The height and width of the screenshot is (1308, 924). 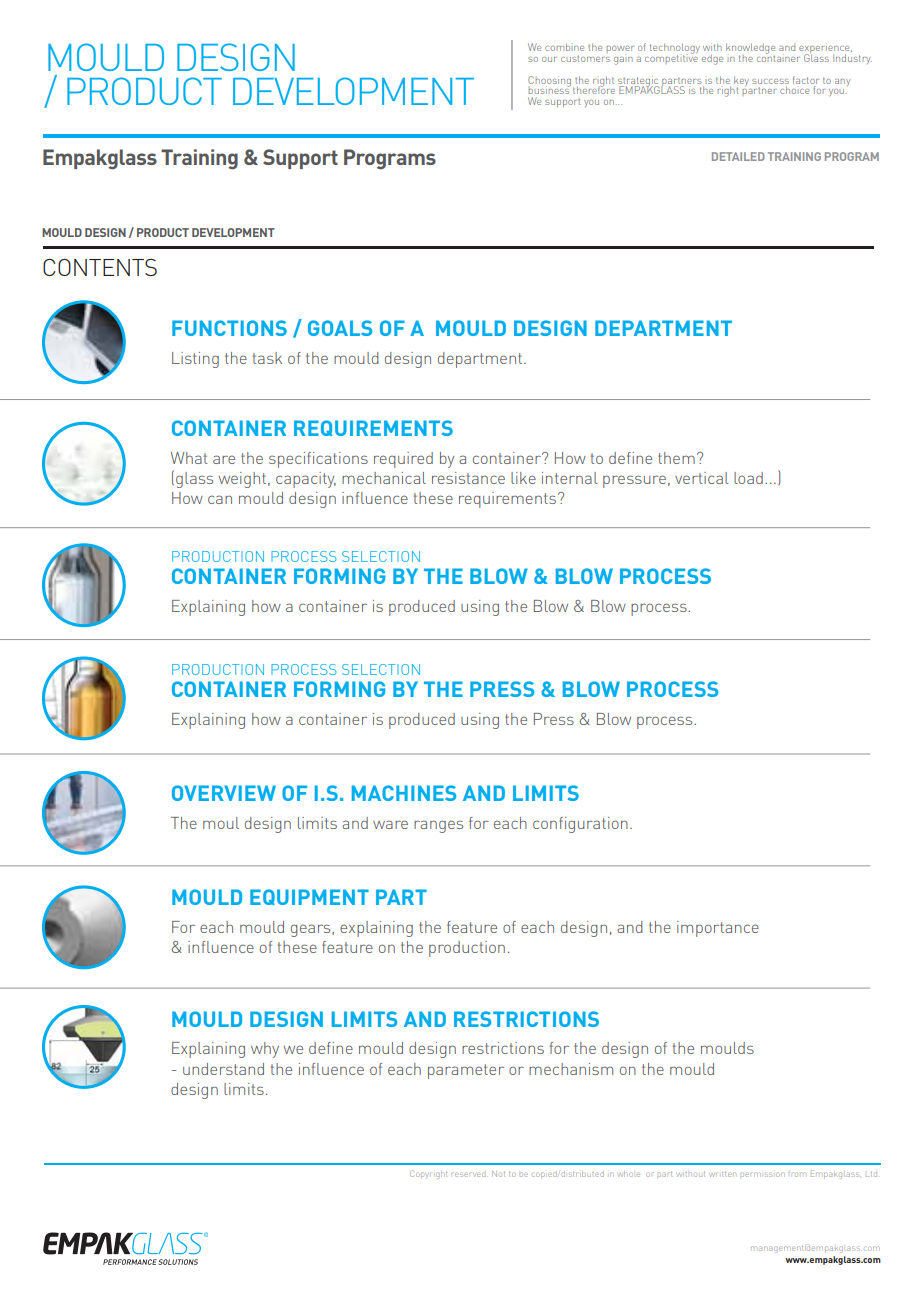 What do you see at coordinates (220, 499) in the screenshot?
I see `can` at bounding box center [220, 499].
